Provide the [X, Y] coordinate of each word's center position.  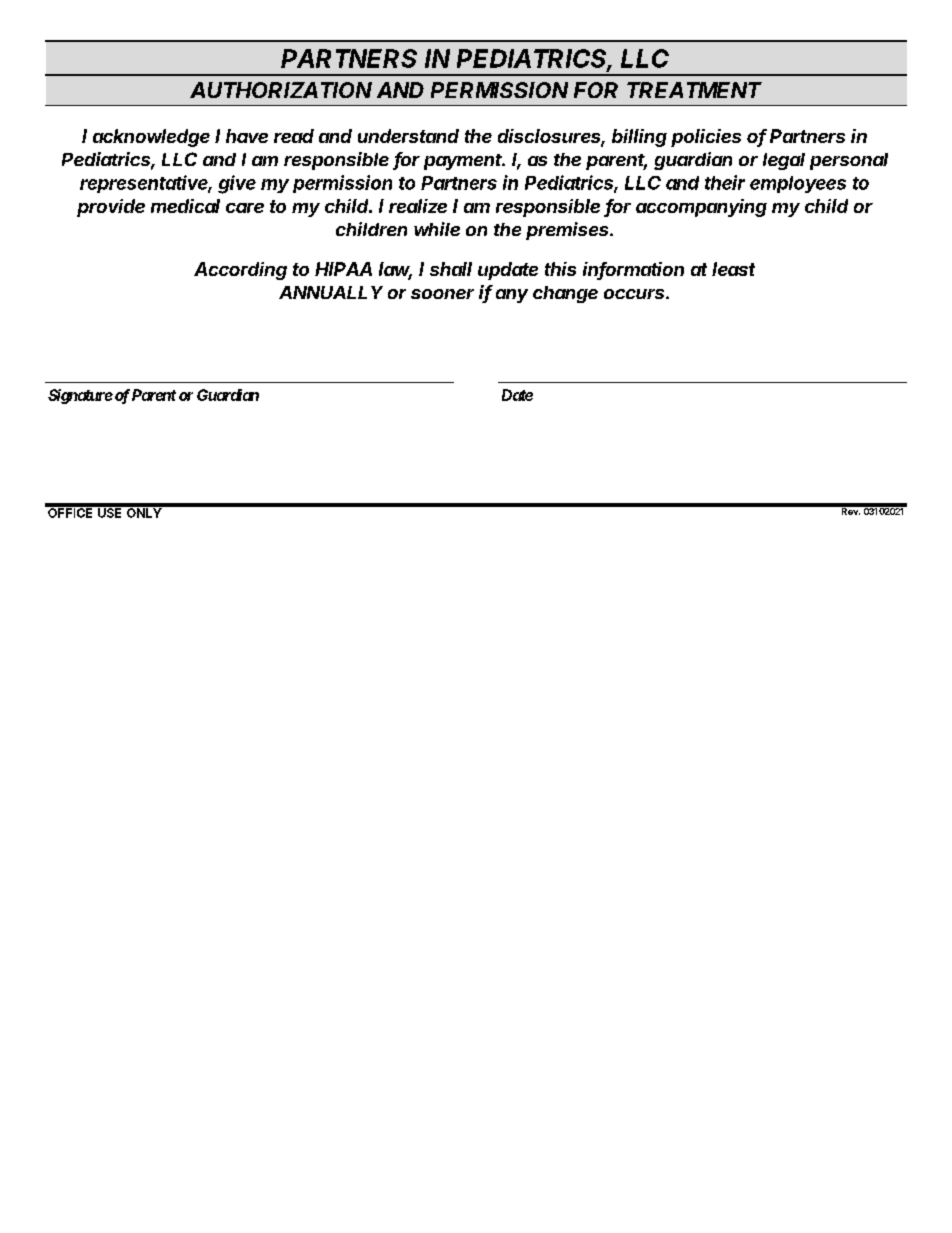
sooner [442, 294]
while [437, 229]
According [240, 271]
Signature [80, 396]
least [733, 269]
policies [706, 138]
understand [408, 136]
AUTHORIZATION [281, 90]
